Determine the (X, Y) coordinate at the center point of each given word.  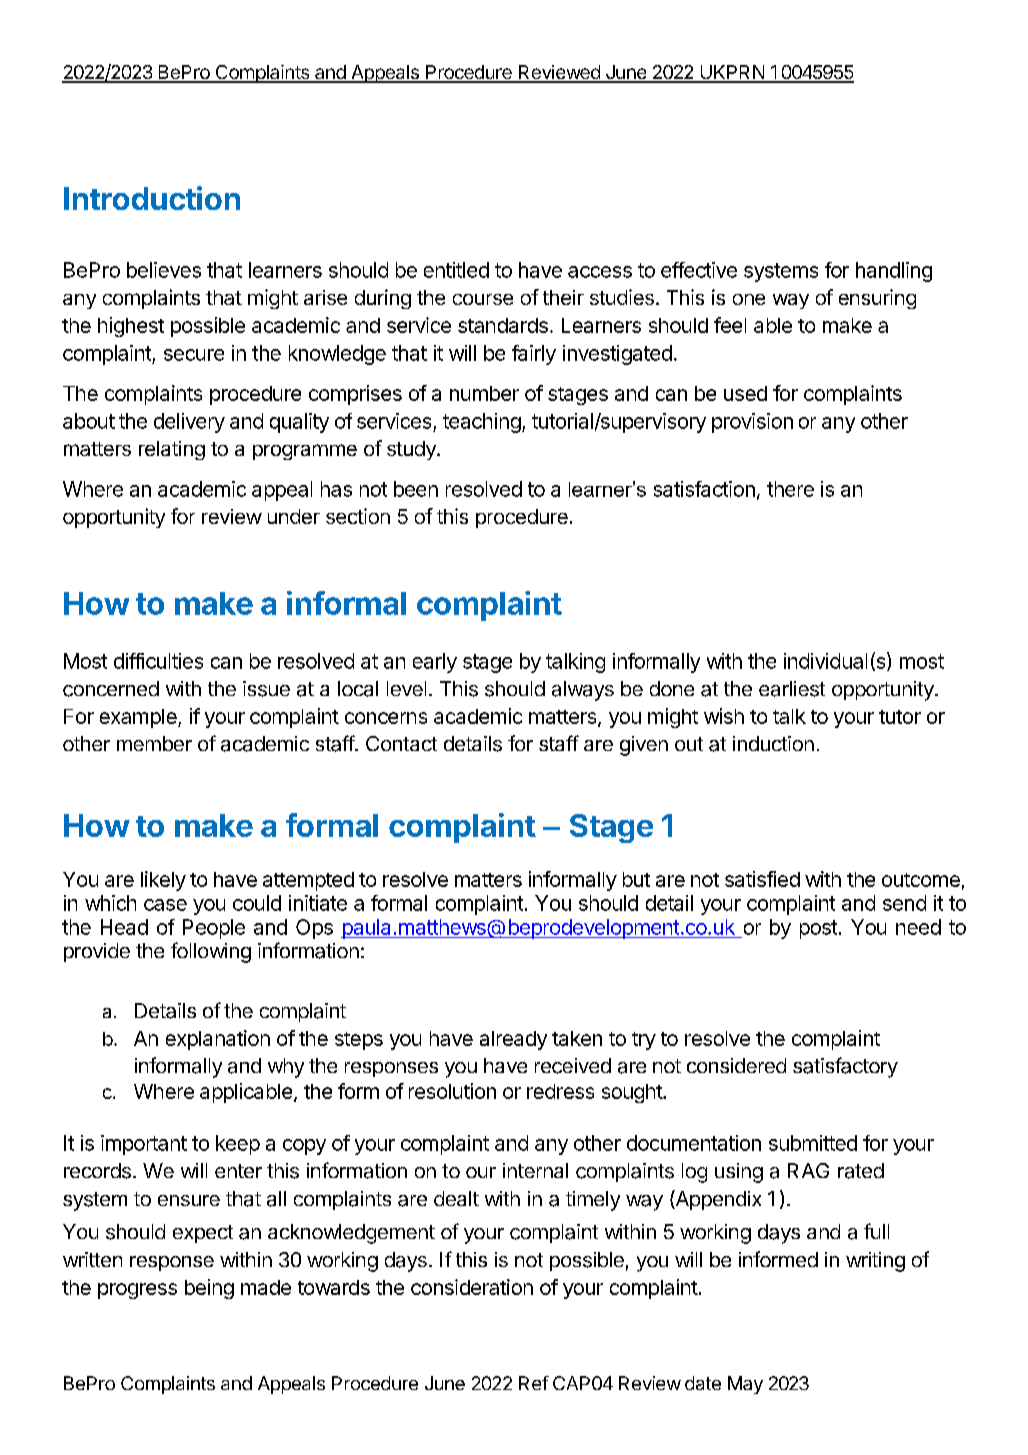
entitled (456, 270)
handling (894, 272)
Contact (401, 743)
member (154, 743)
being (209, 1289)
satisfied (762, 879)
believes (164, 270)
